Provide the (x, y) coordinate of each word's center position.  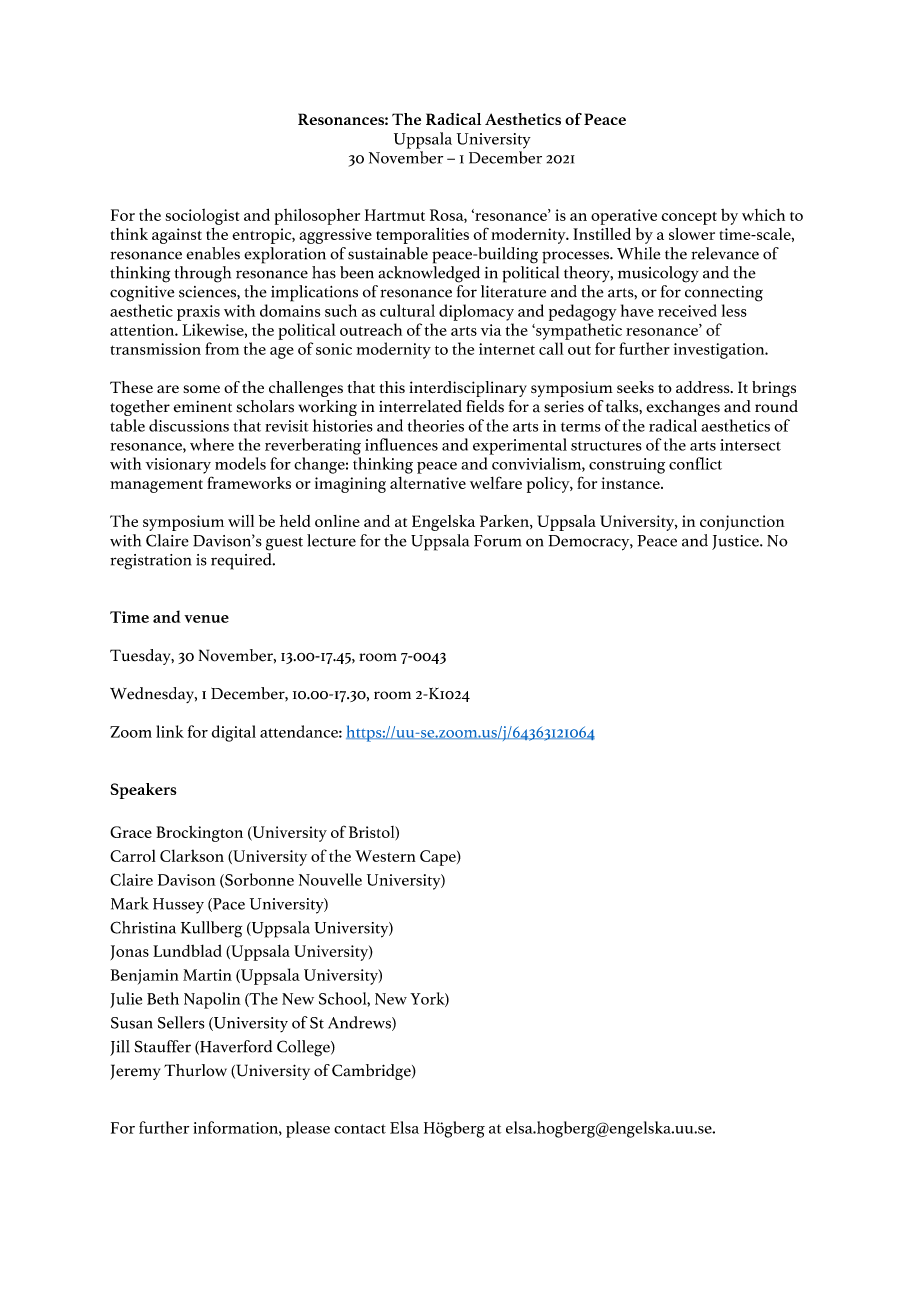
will (241, 521)
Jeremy (135, 1072)
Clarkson (192, 855)
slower (692, 234)
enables (213, 253)
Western (385, 856)
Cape (439, 858)
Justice (736, 542)
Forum (497, 541)
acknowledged (429, 274)
